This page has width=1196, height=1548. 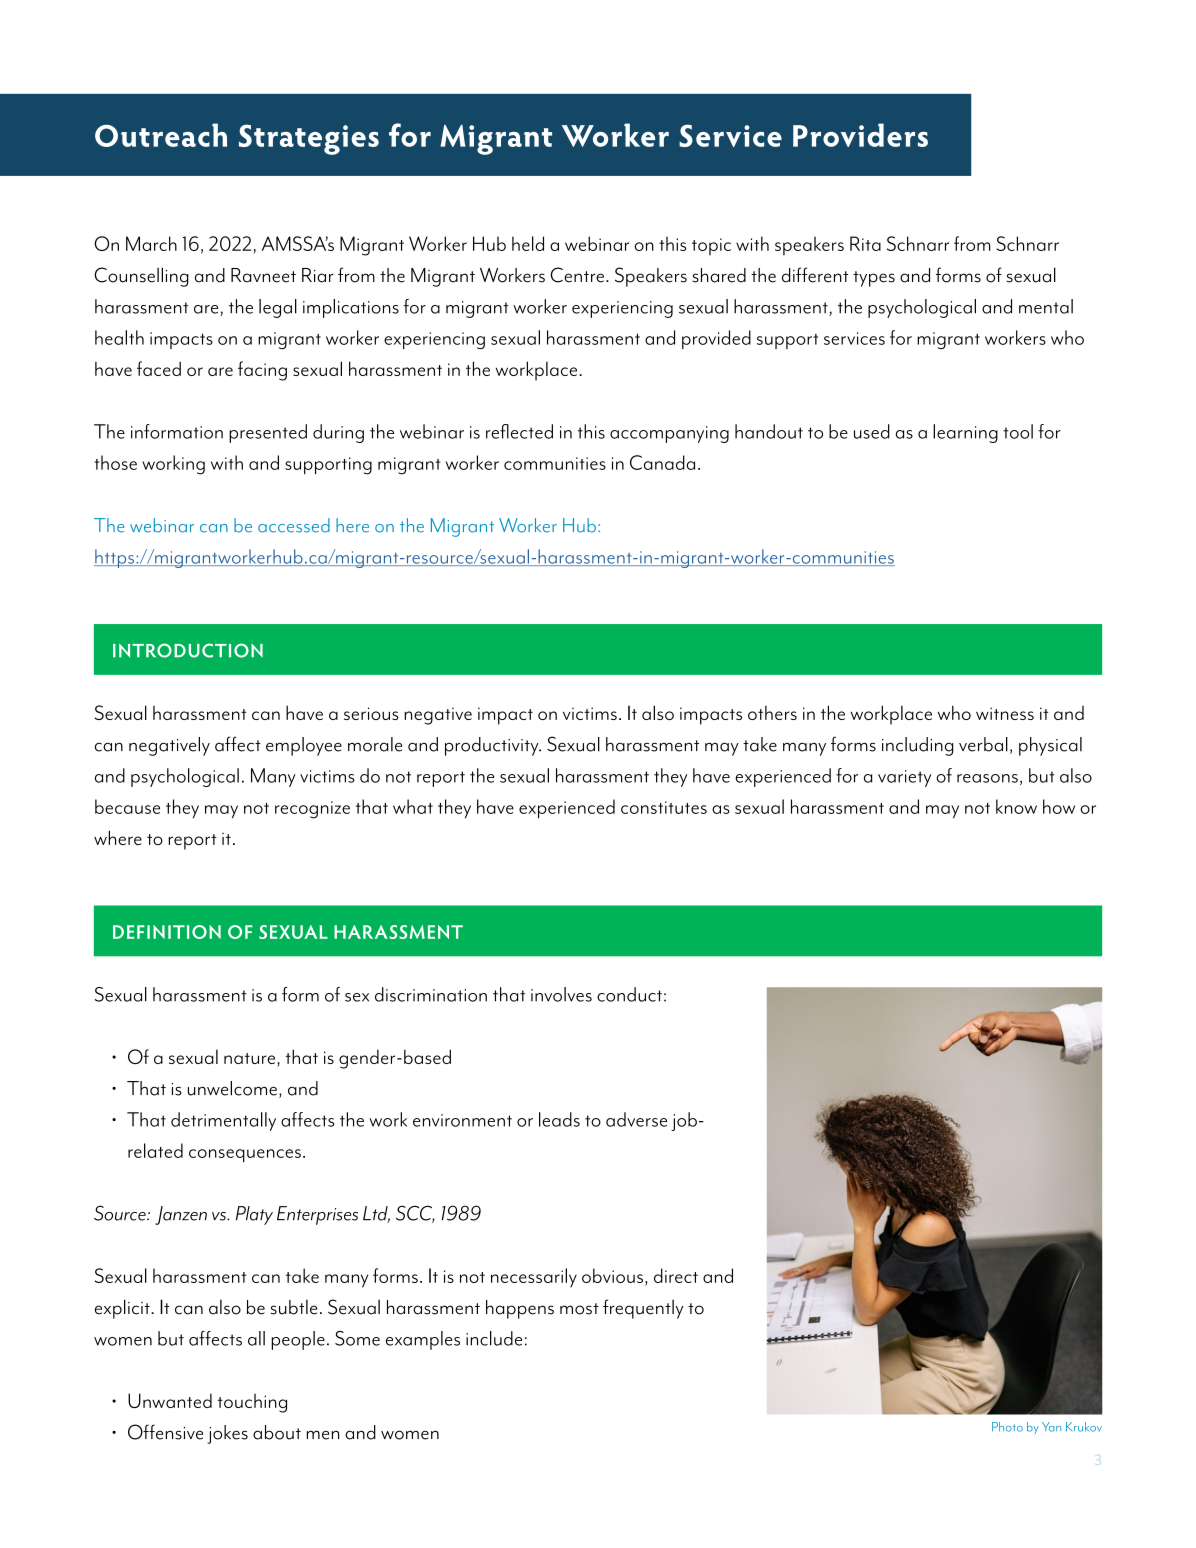 I want to click on touching, so click(x=252, y=1403).
